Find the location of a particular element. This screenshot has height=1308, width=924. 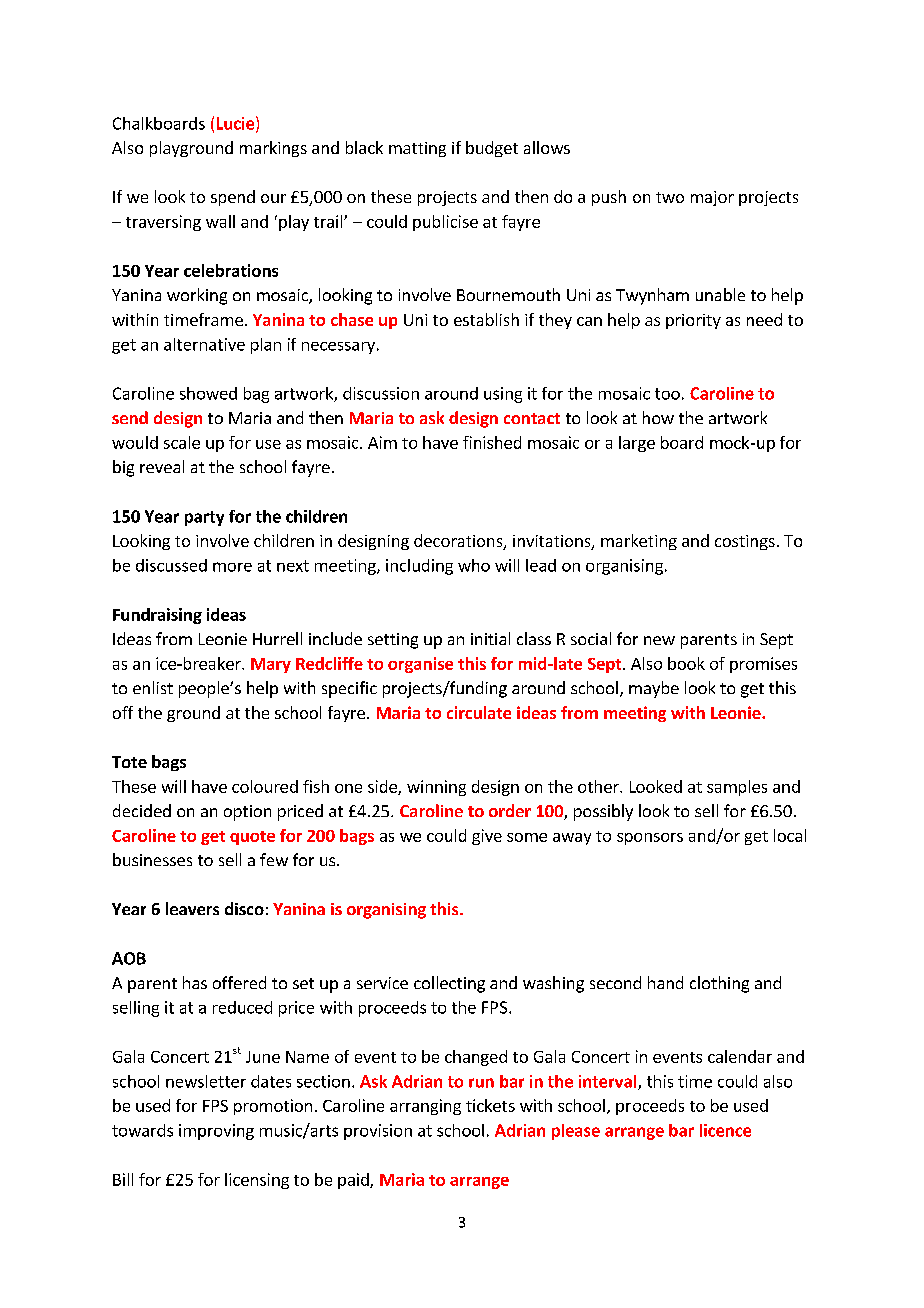

arranging is located at coordinates (425, 1107).
